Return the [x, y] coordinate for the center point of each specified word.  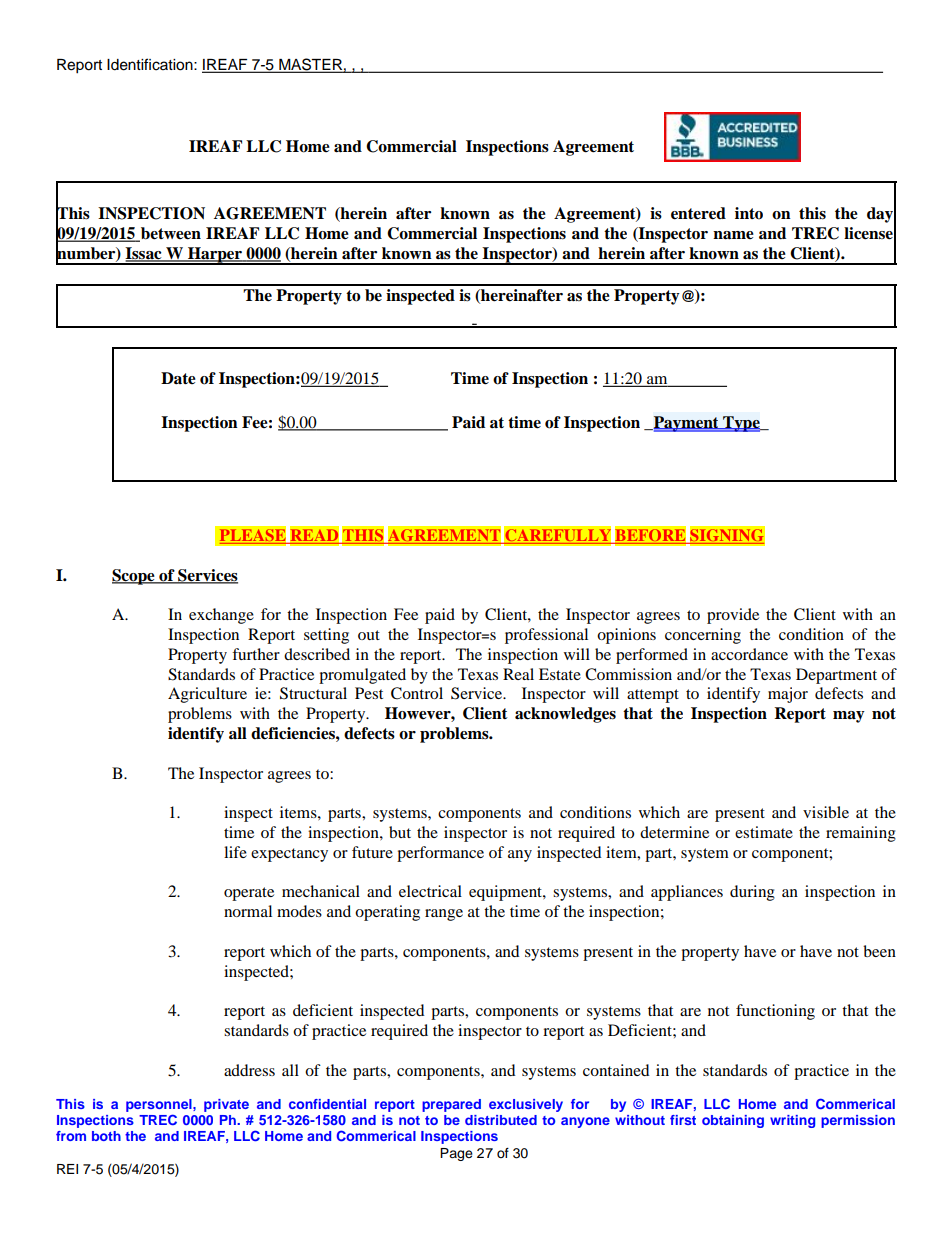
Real [518, 674]
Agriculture [207, 695]
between [170, 234]
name [733, 235]
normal [248, 911]
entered [698, 213]
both [106, 1136]
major [788, 695]
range [444, 915]
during [752, 893]
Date [178, 378]
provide [733, 616]
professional [546, 636]
